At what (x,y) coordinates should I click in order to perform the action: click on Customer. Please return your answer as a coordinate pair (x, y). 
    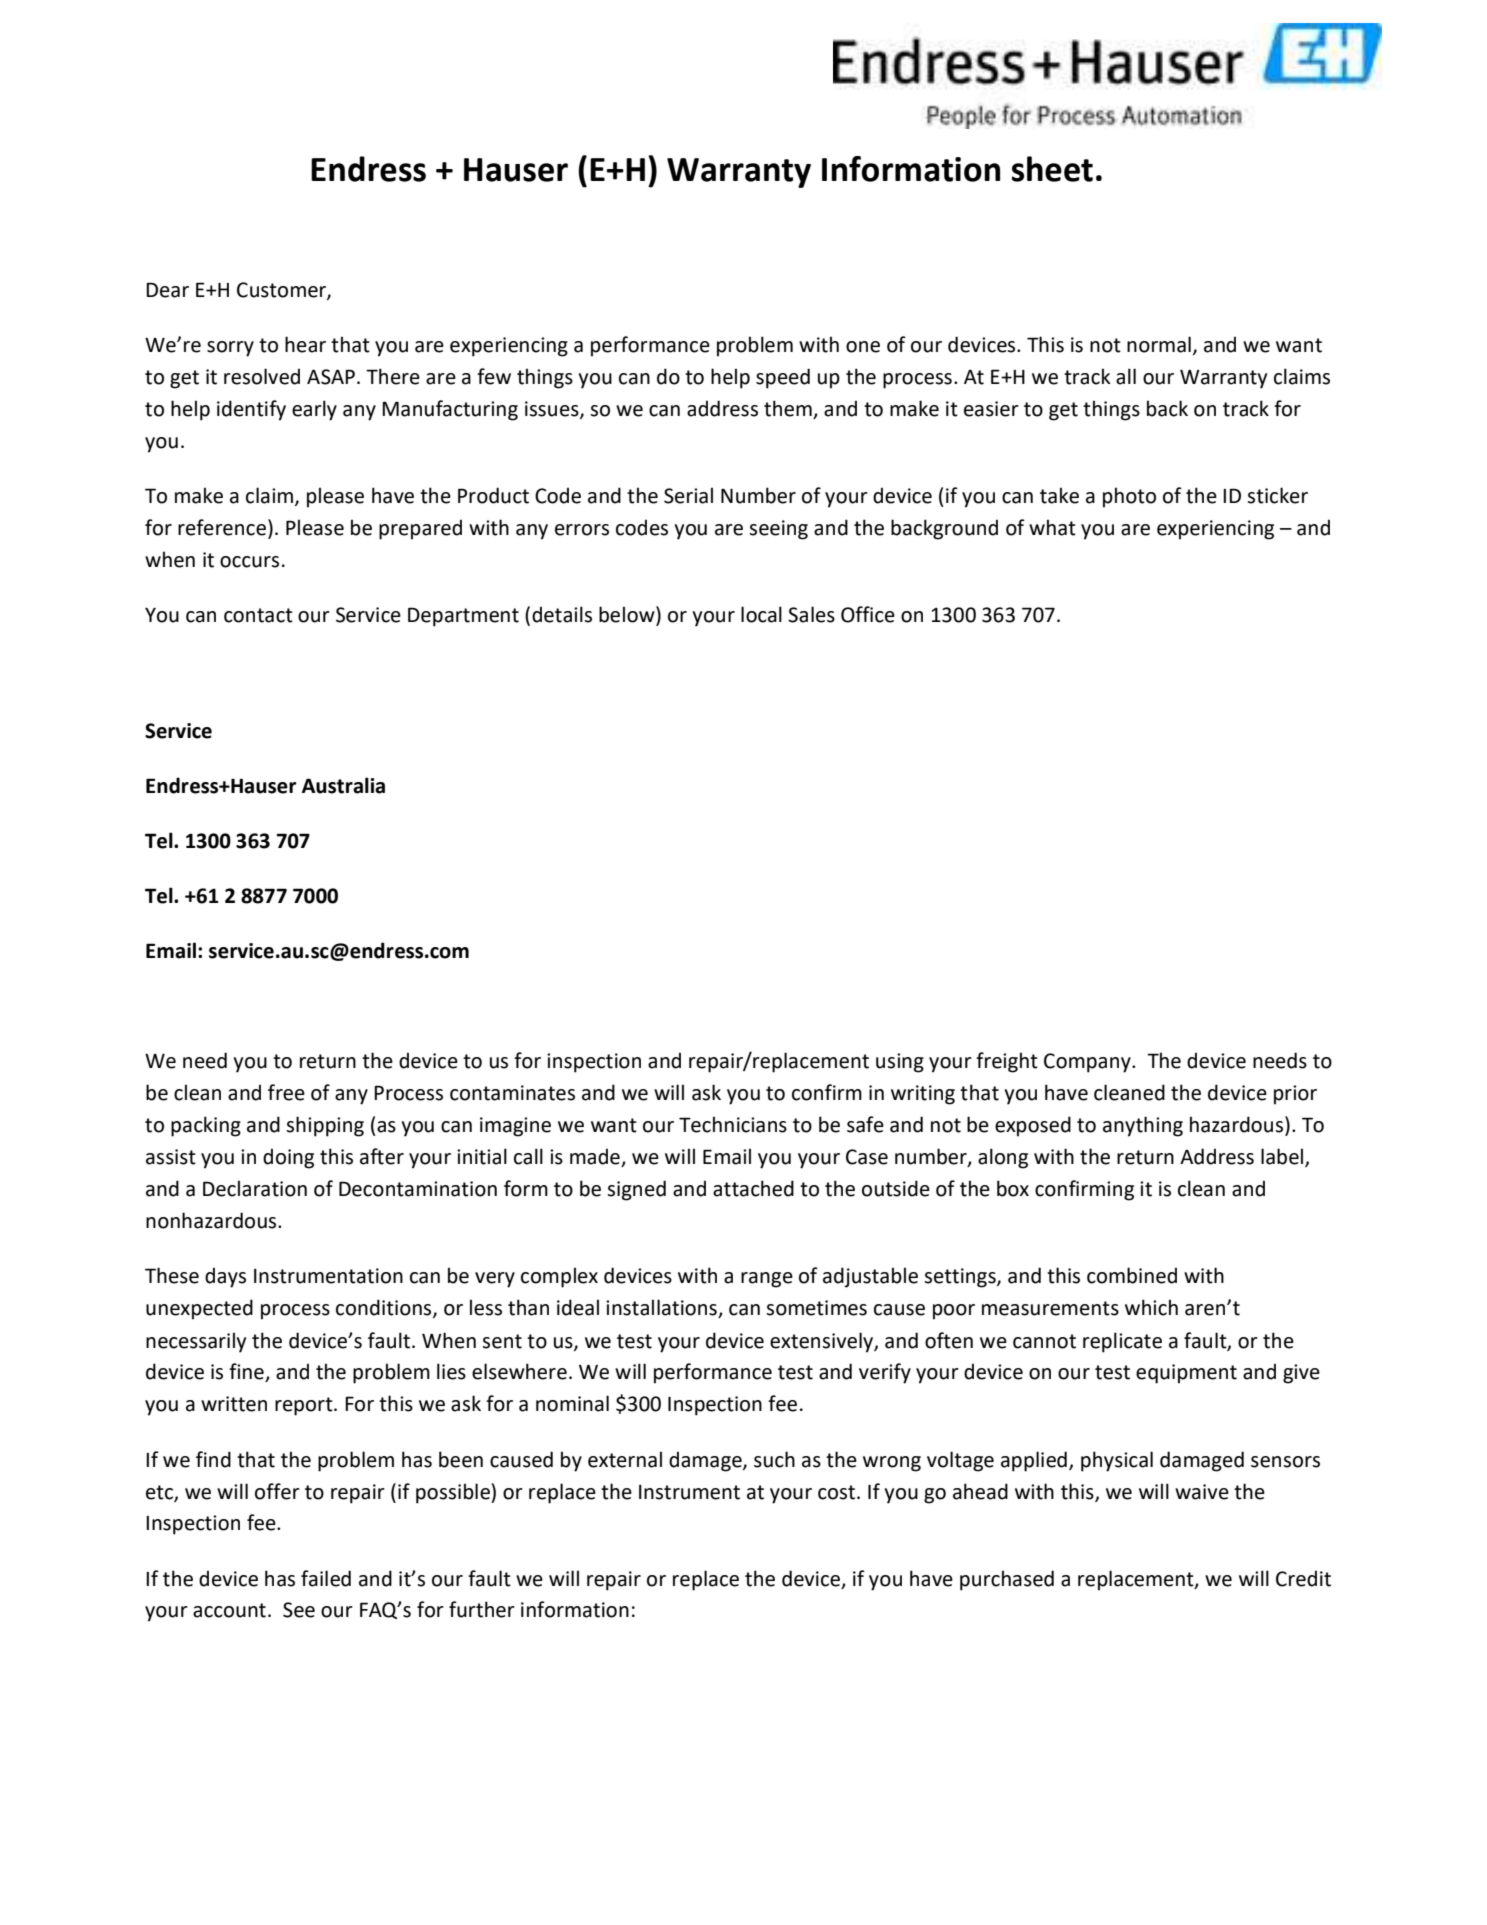
    Looking at the image, I should click on (282, 290).
